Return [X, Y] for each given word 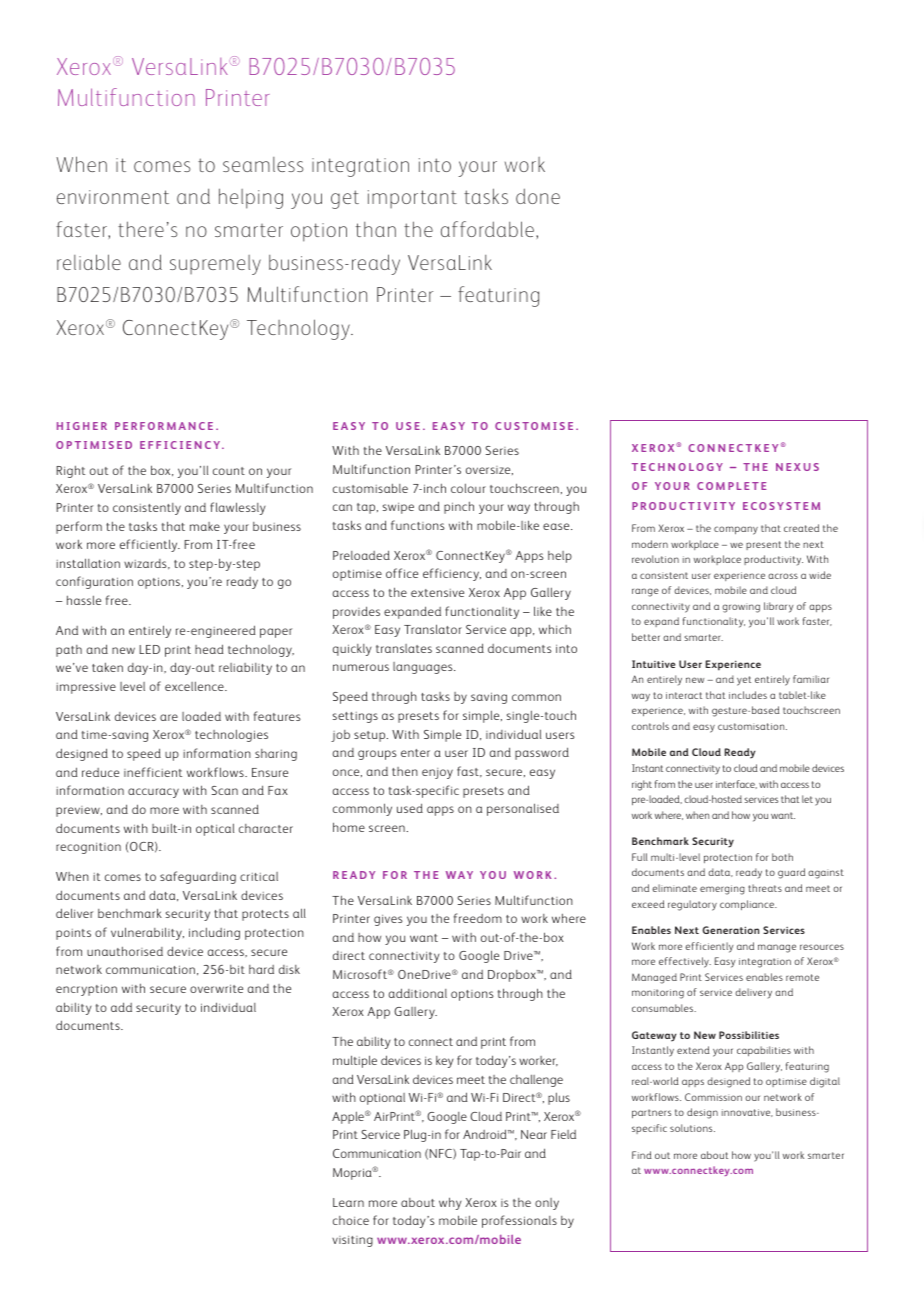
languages [424, 668]
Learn [348, 1202]
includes [748, 695]
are [169, 717]
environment [113, 197]
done [538, 196]
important [412, 199]
